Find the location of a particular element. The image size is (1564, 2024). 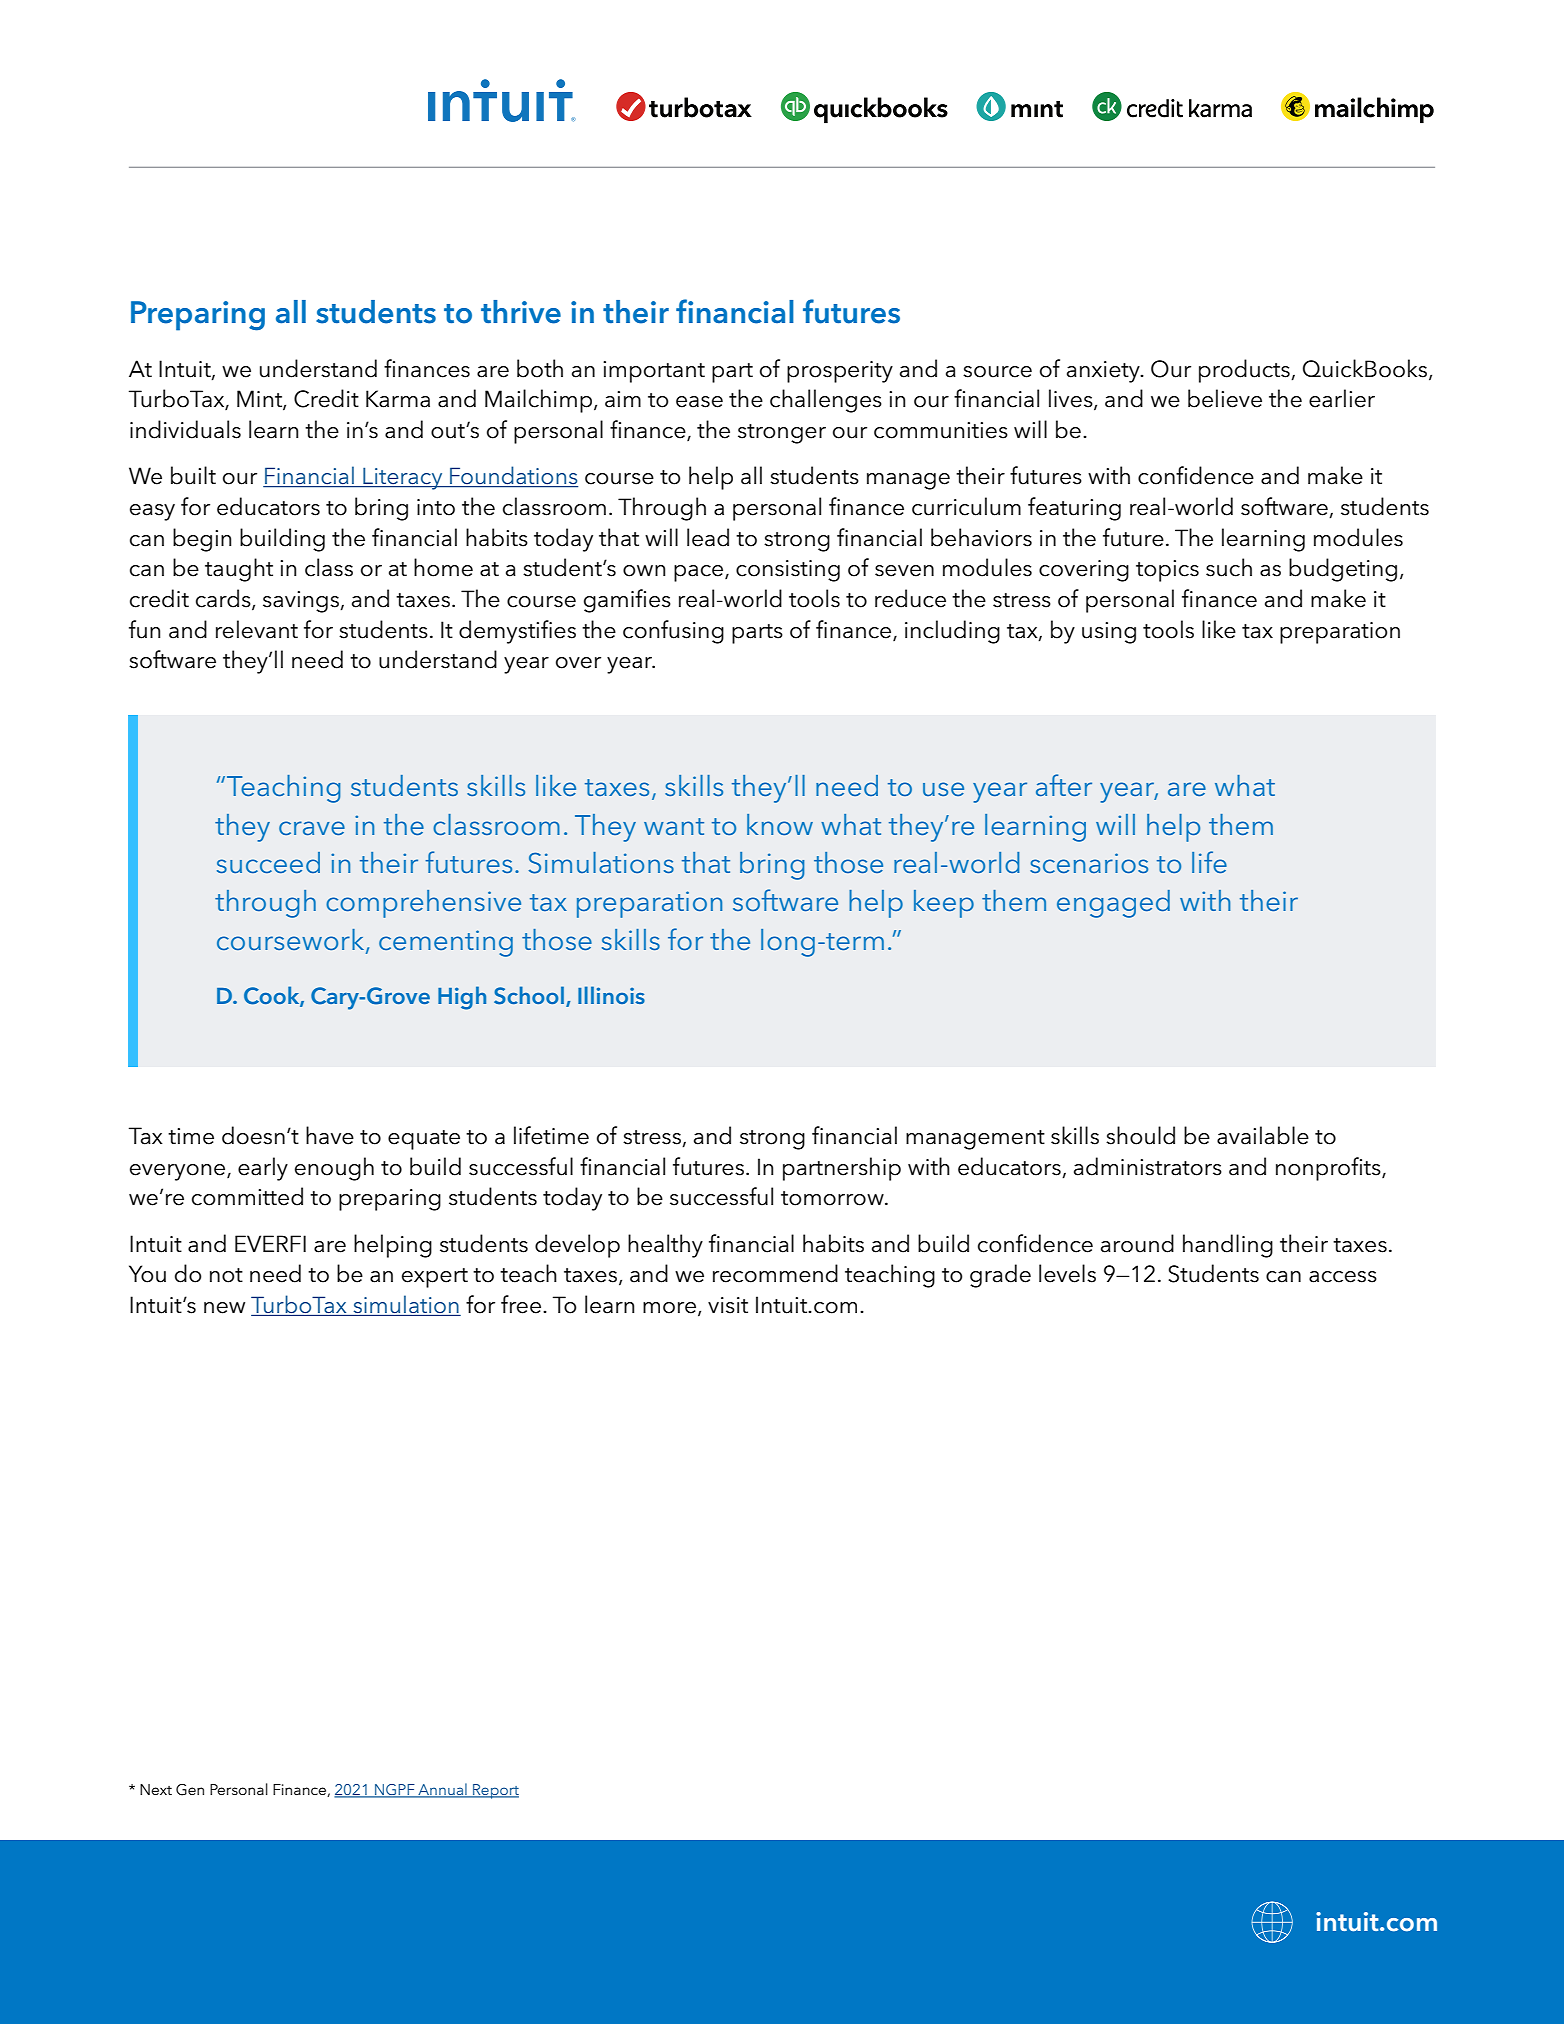

handling is located at coordinates (1228, 1246).
